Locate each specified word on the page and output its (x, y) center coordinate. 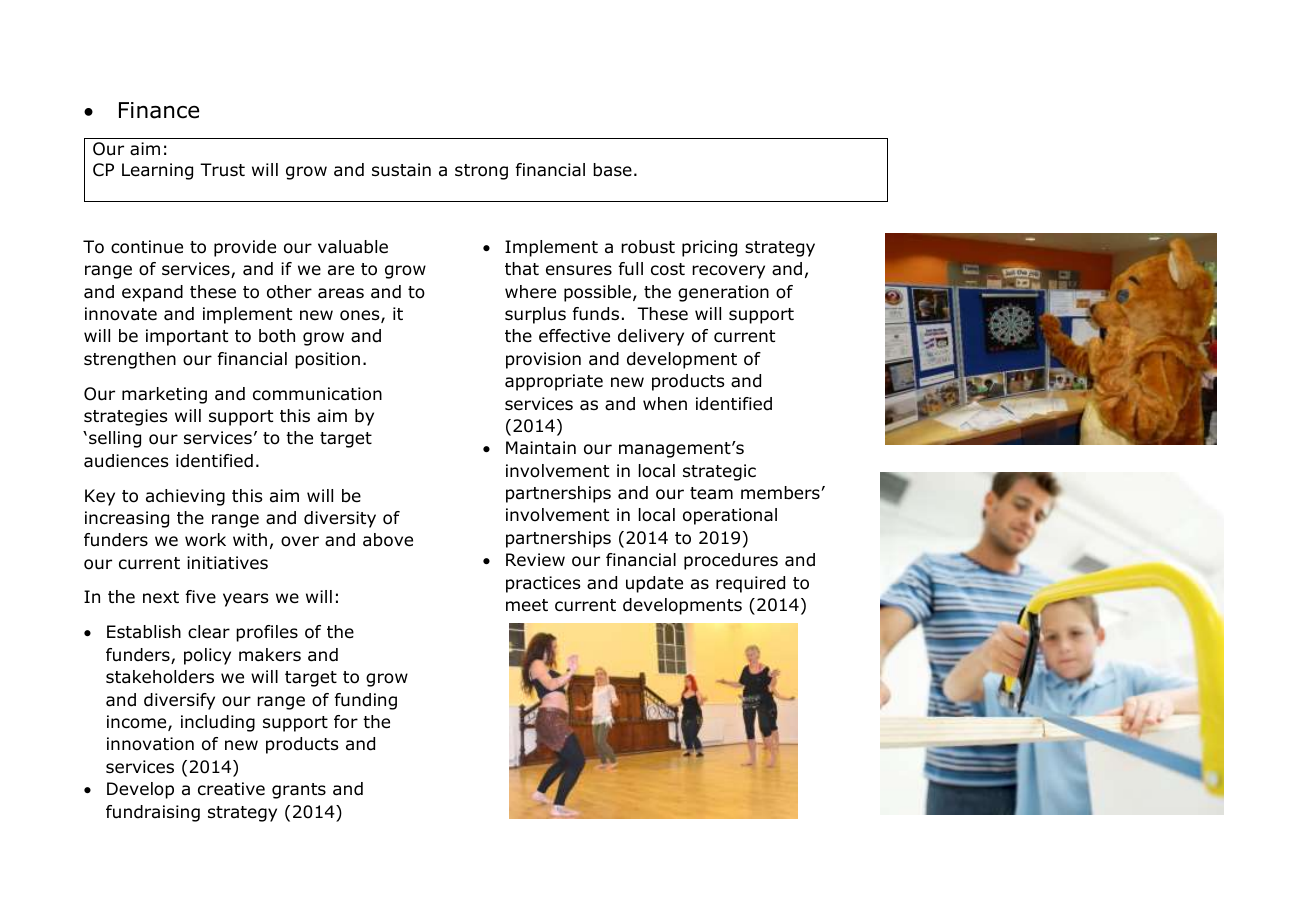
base (612, 170)
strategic (719, 472)
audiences (126, 461)
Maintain (541, 448)
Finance (159, 110)
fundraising (153, 813)
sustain (401, 170)
